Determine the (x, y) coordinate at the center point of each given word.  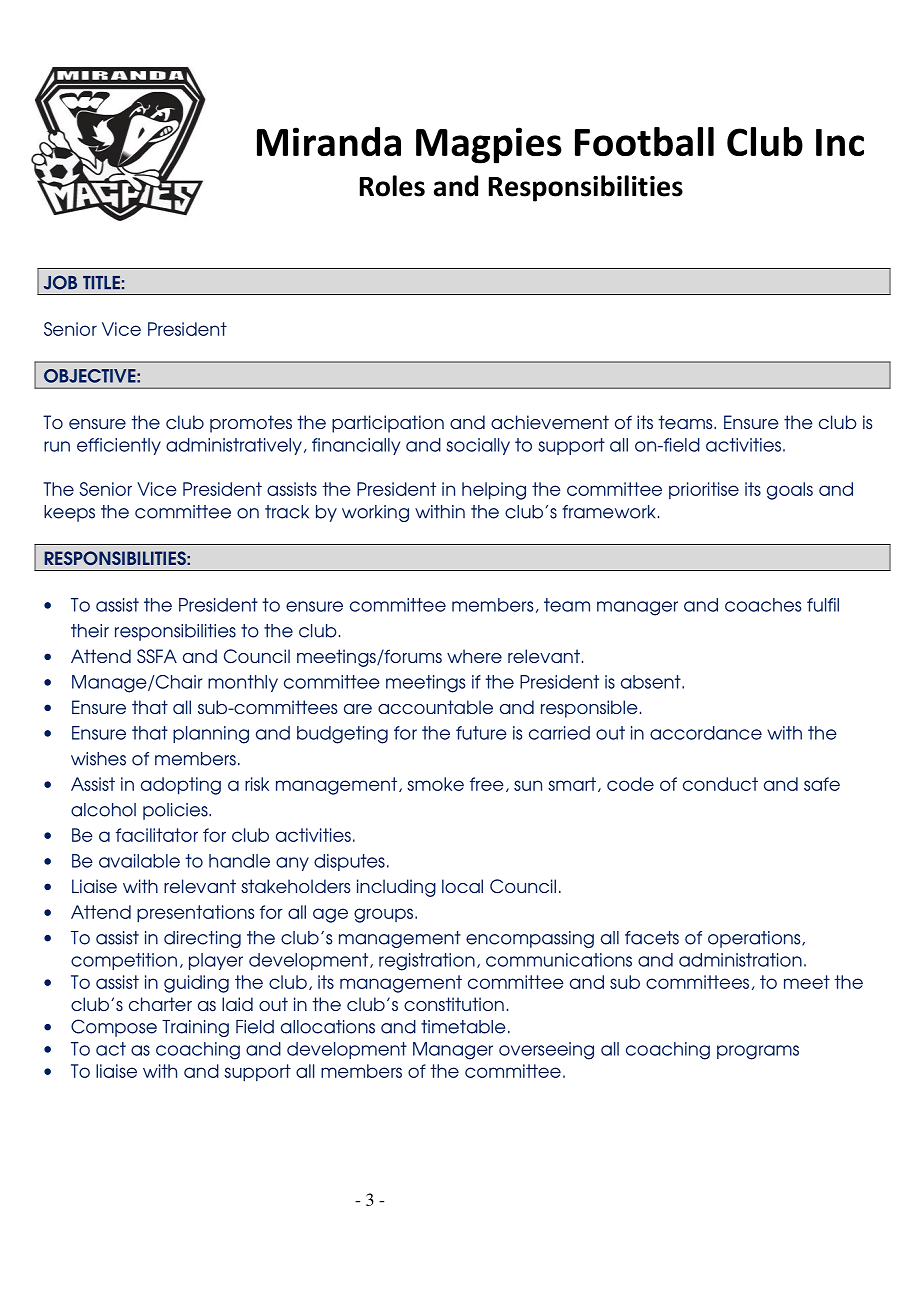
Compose (114, 1028)
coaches (763, 605)
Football (644, 142)
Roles (392, 186)
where (474, 656)
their (90, 631)
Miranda (329, 142)
